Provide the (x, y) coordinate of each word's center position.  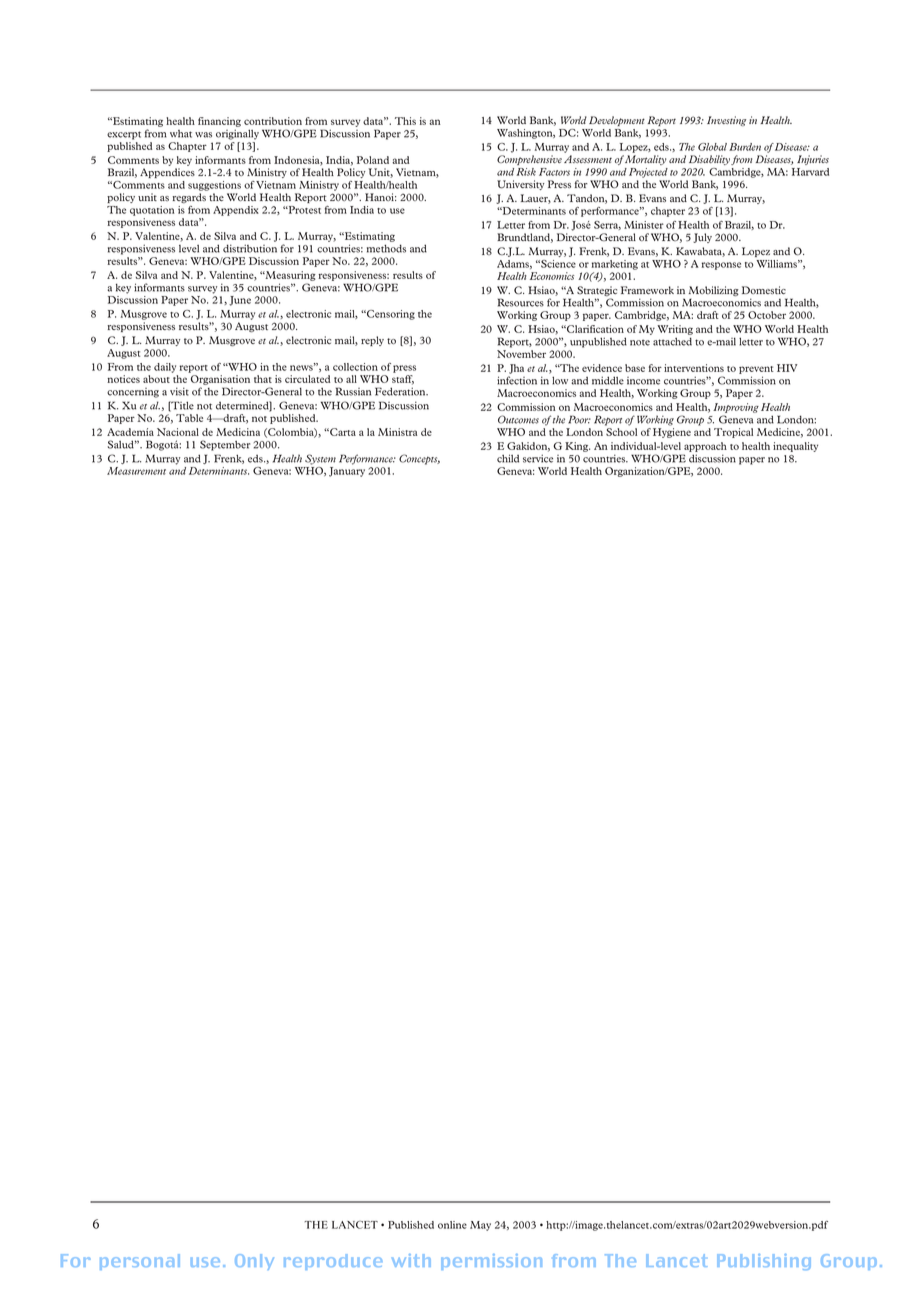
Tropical (733, 433)
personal (140, 1262)
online (452, 1225)
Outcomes (518, 419)
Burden (745, 147)
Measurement (136, 471)
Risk (526, 172)
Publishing (764, 1262)
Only (254, 1262)
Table (189, 418)
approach (705, 447)
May (480, 1226)
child (508, 458)
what (181, 134)
